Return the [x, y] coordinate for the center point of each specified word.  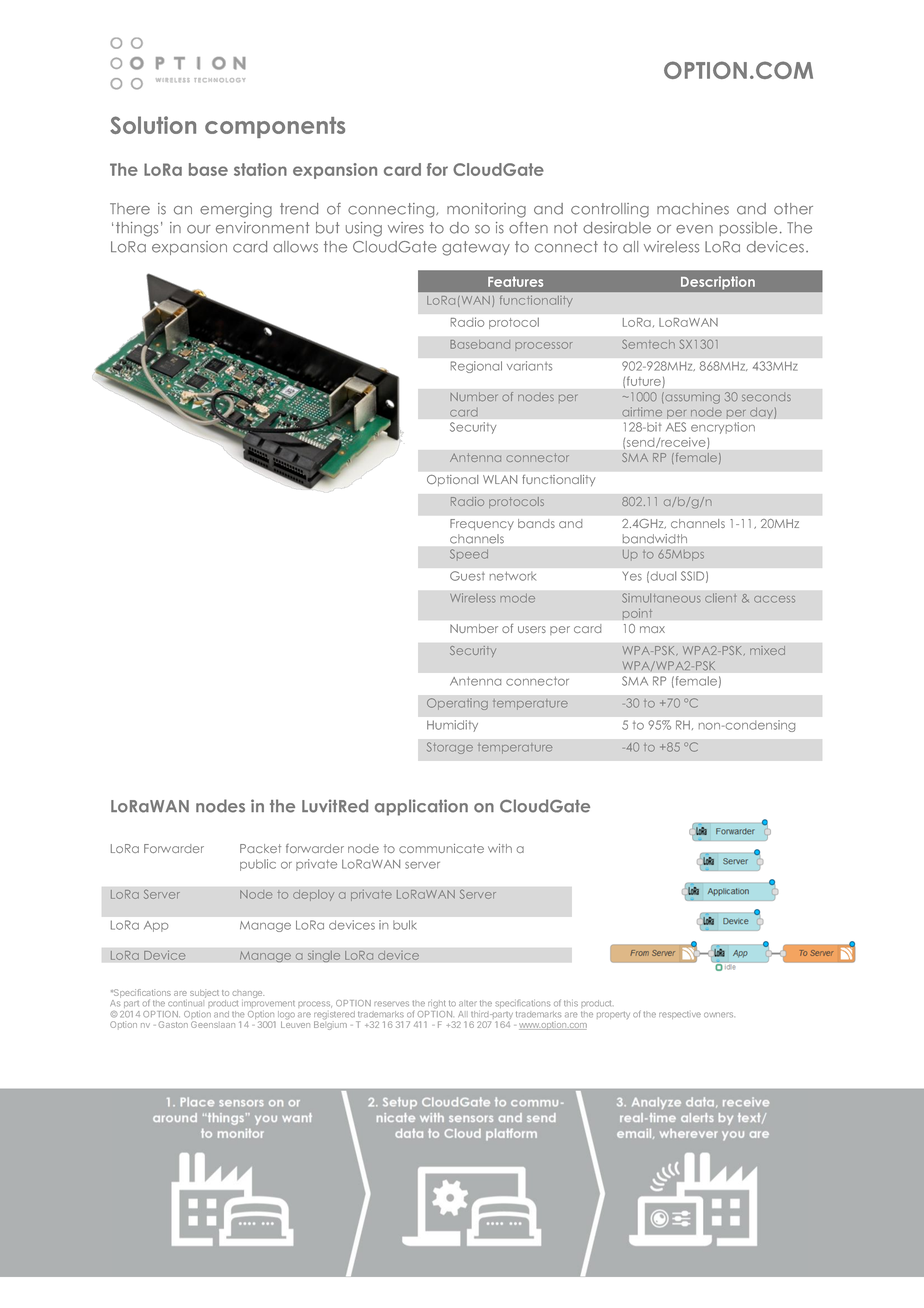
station [260, 169]
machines [693, 209]
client [720, 598]
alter [468, 1003]
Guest [467, 576]
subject [204, 993]
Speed [469, 555]
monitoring [486, 210]
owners [718, 1015]
